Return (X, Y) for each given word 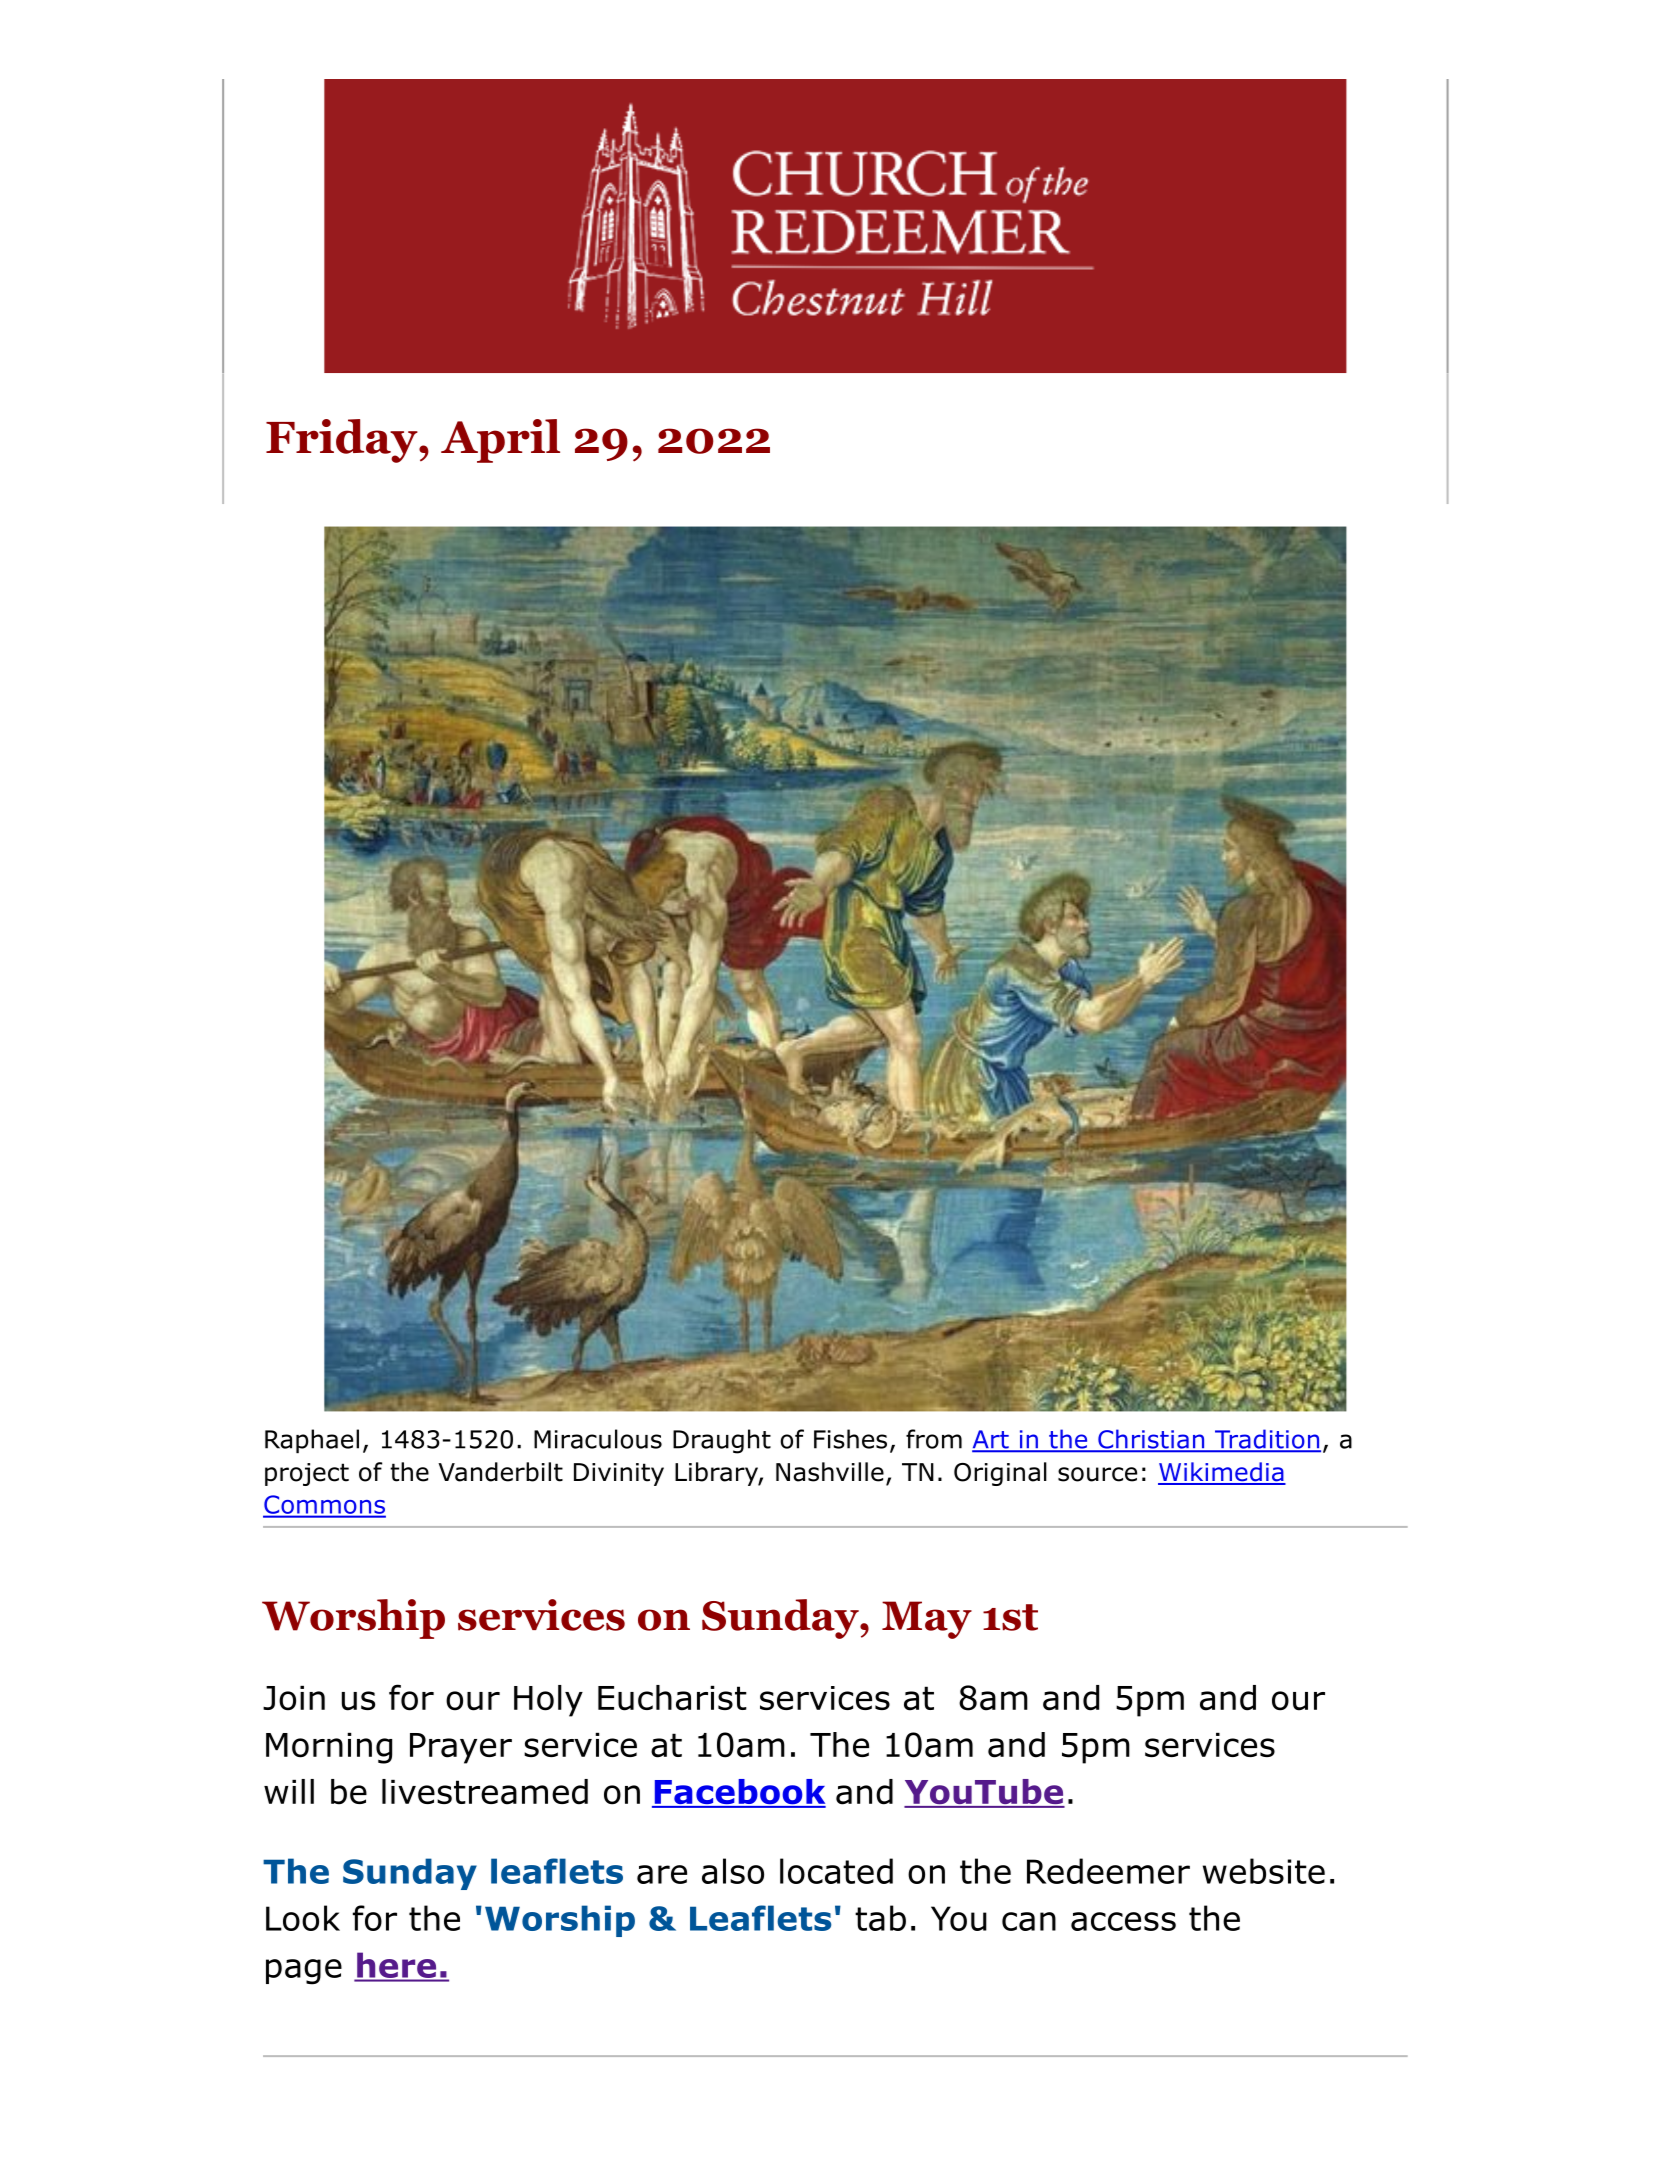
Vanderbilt (500, 1472)
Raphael (312, 1441)
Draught (722, 1441)
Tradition (1266, 1440)
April (500, 441)
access (1123, 1921)
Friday (343, 441)
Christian (1151, 1440)
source (1097, 1474)
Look (303, 1918)
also (733, 1871)
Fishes (850, 1439)
